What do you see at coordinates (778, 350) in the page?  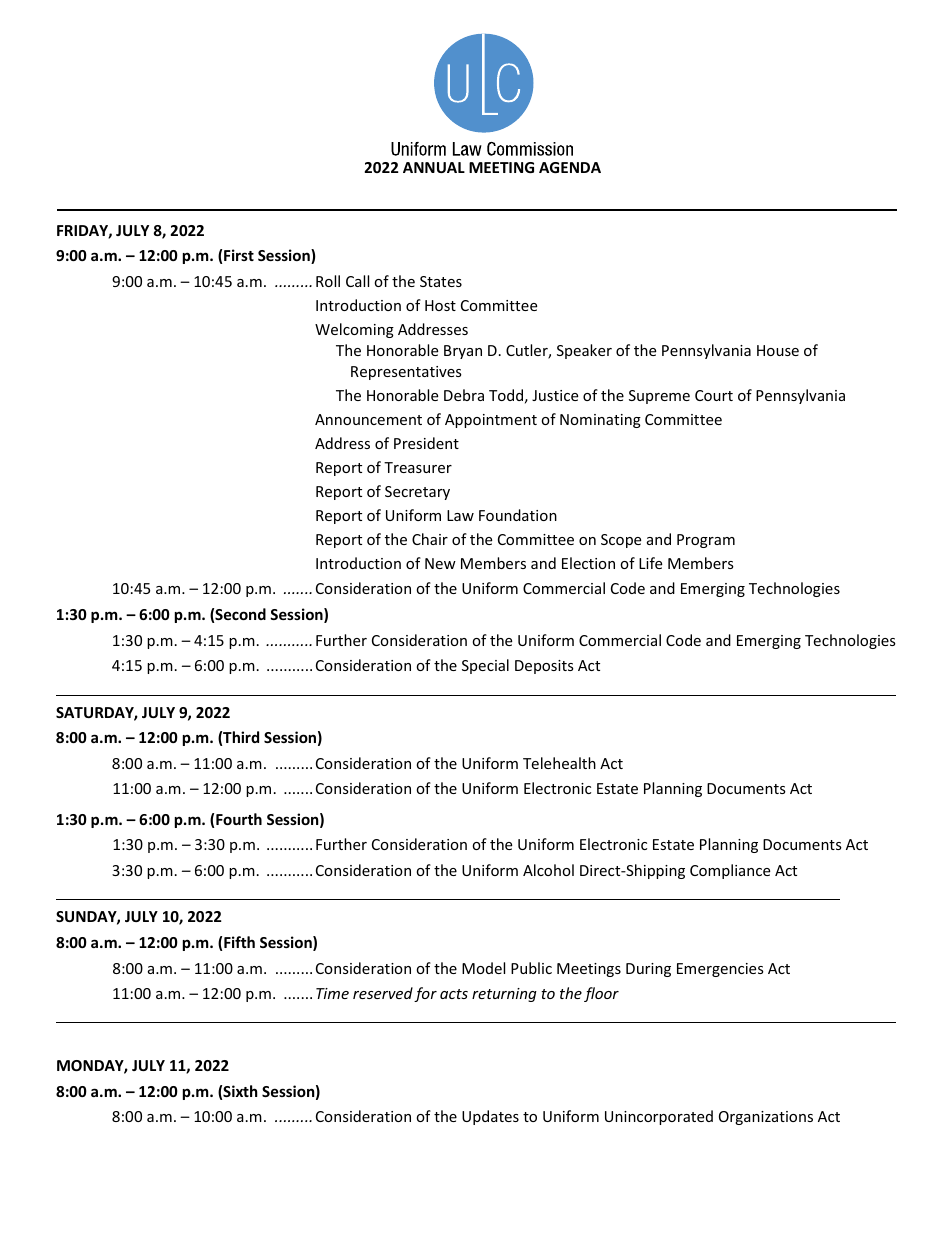 I see `House` at bounding box center [778, 350].
